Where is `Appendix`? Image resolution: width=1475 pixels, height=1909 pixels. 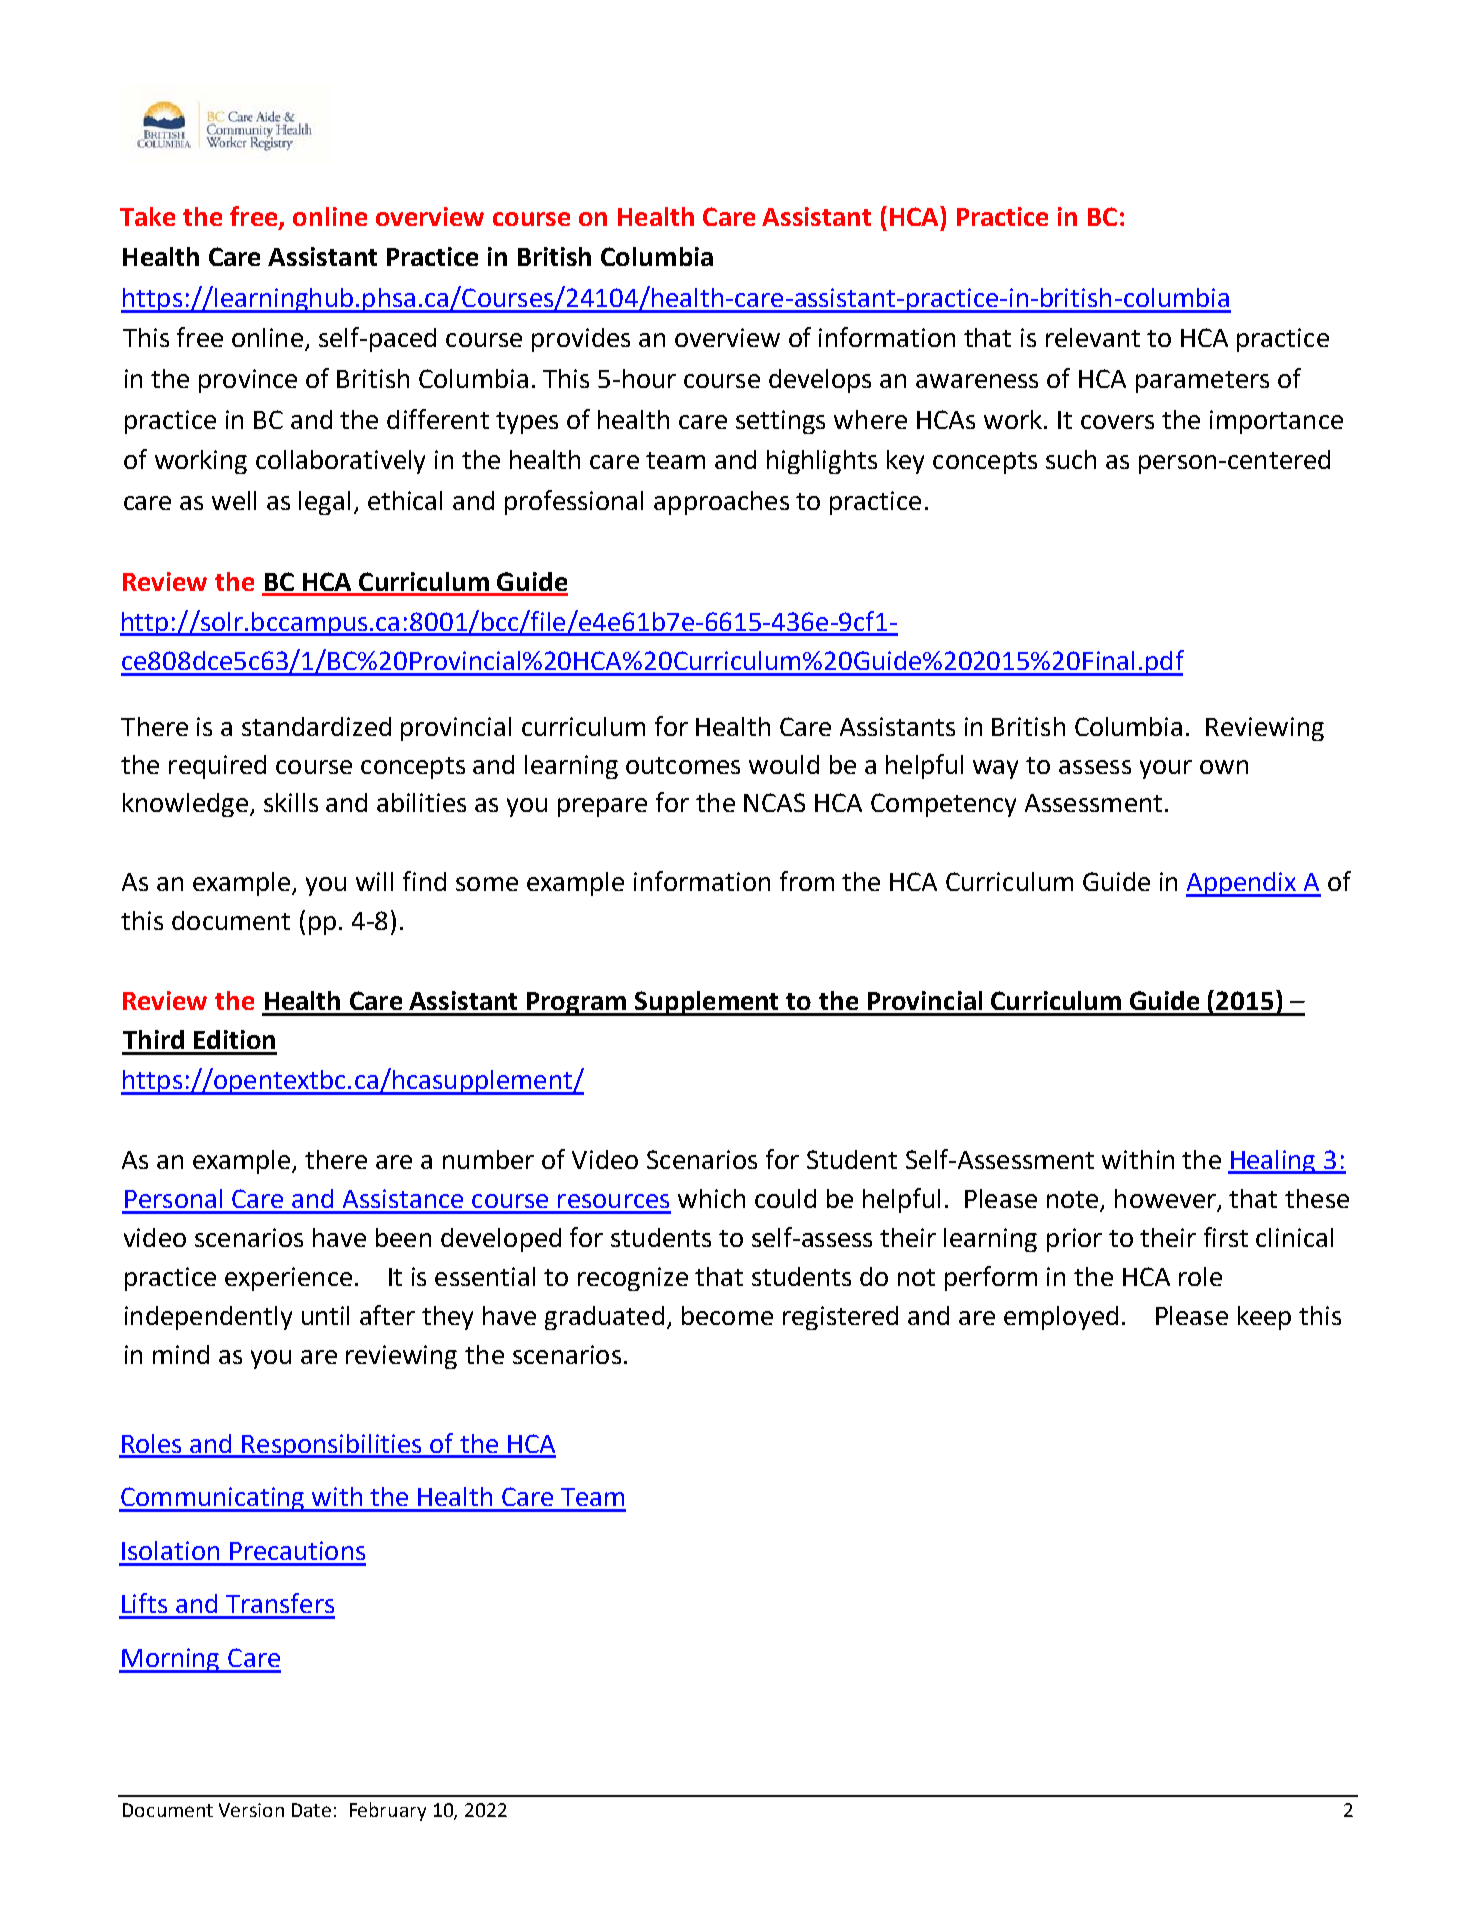
Appendix is located at coordinates (1242, 884).
